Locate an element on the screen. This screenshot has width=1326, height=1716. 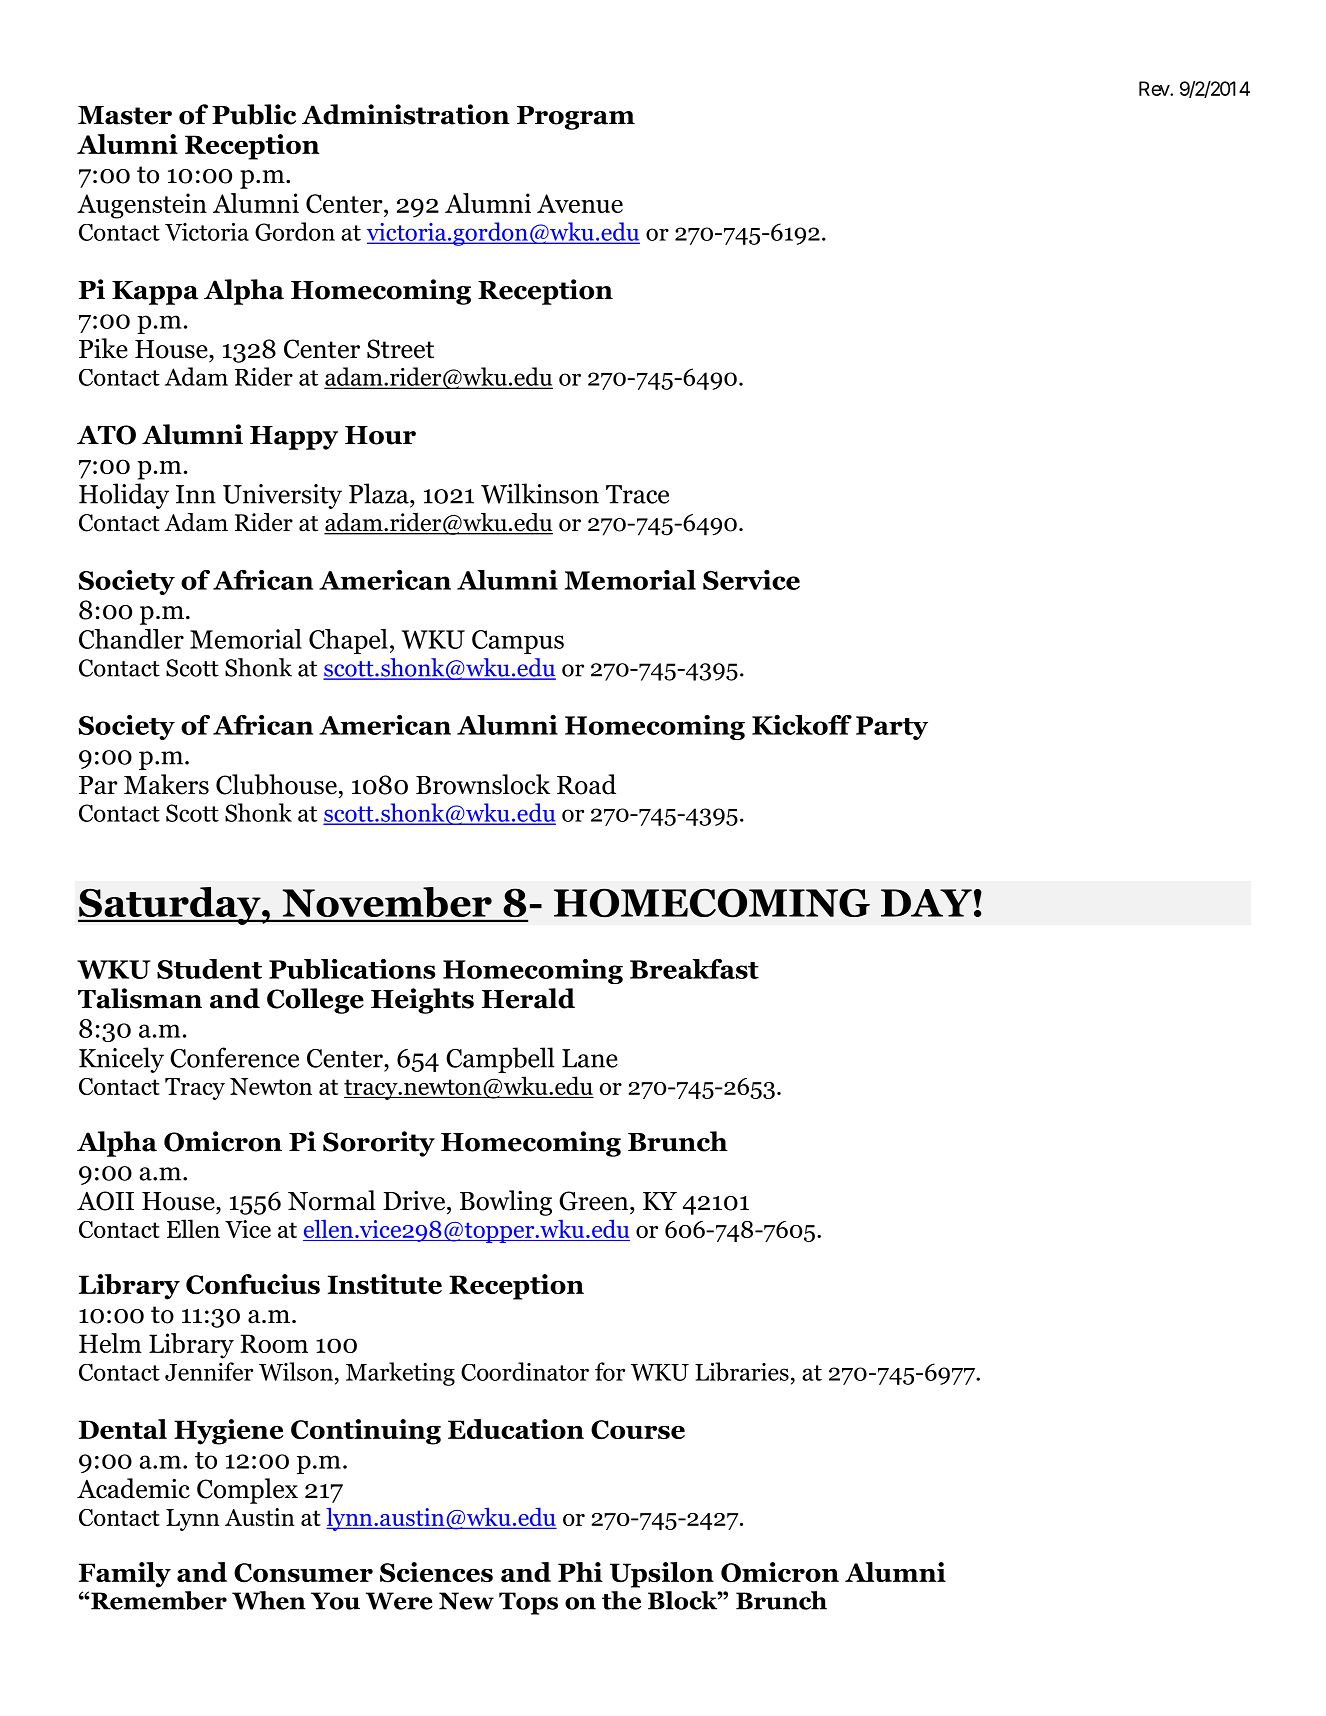
Libraries is located at coordinates (742, 1371).
